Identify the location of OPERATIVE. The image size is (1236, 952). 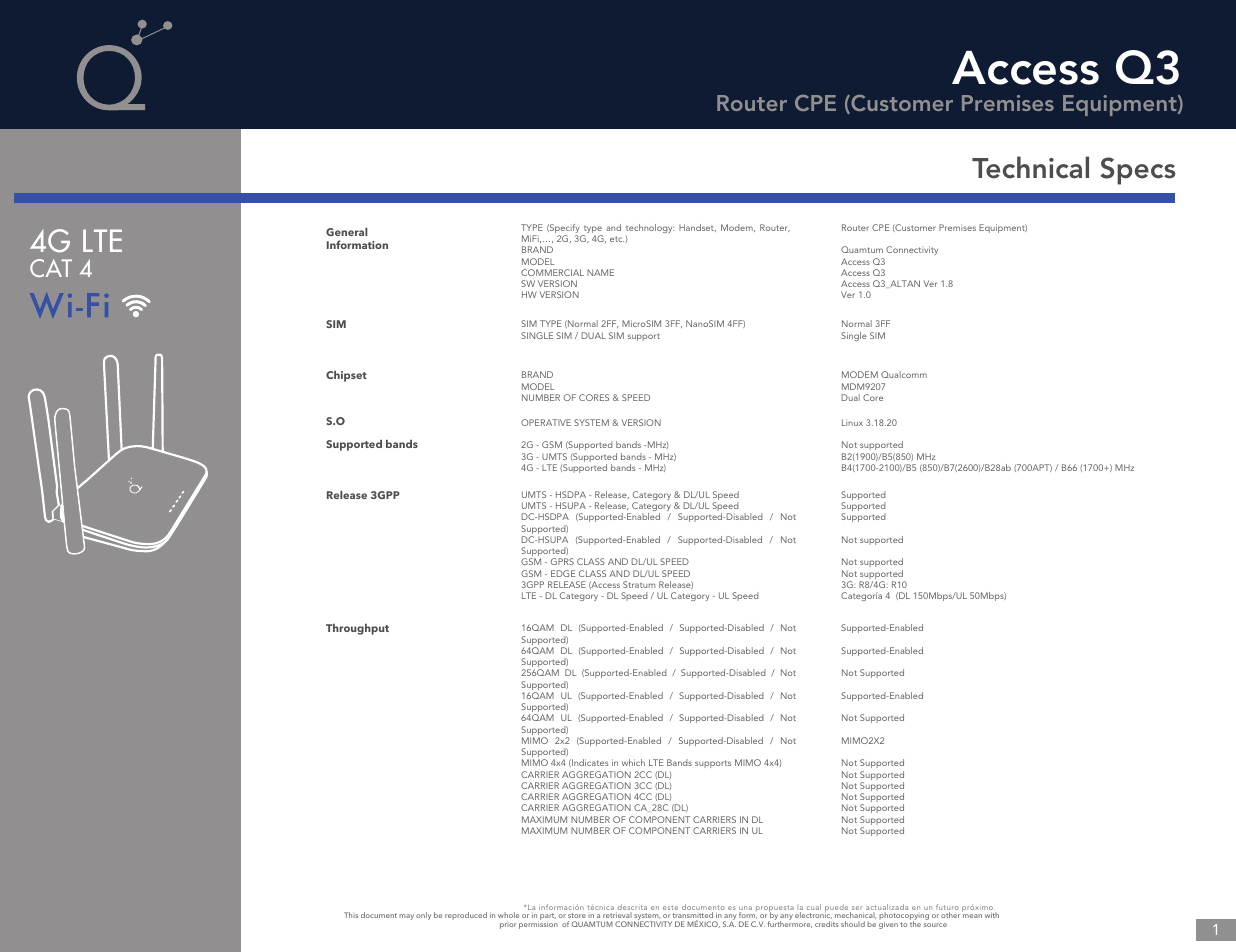
(546, 422).
